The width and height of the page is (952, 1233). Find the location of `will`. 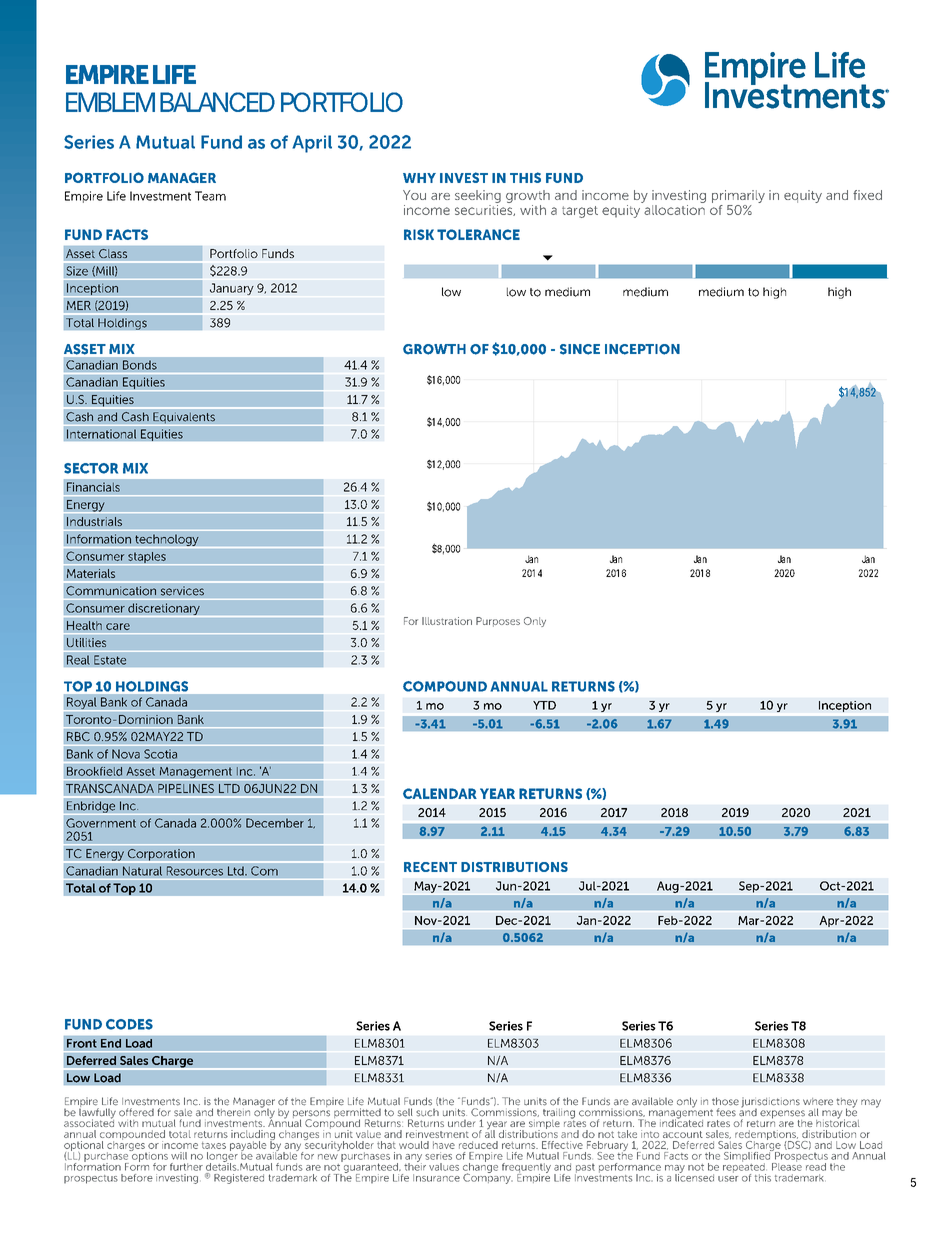

will is located at coordinates (179, 1156).
